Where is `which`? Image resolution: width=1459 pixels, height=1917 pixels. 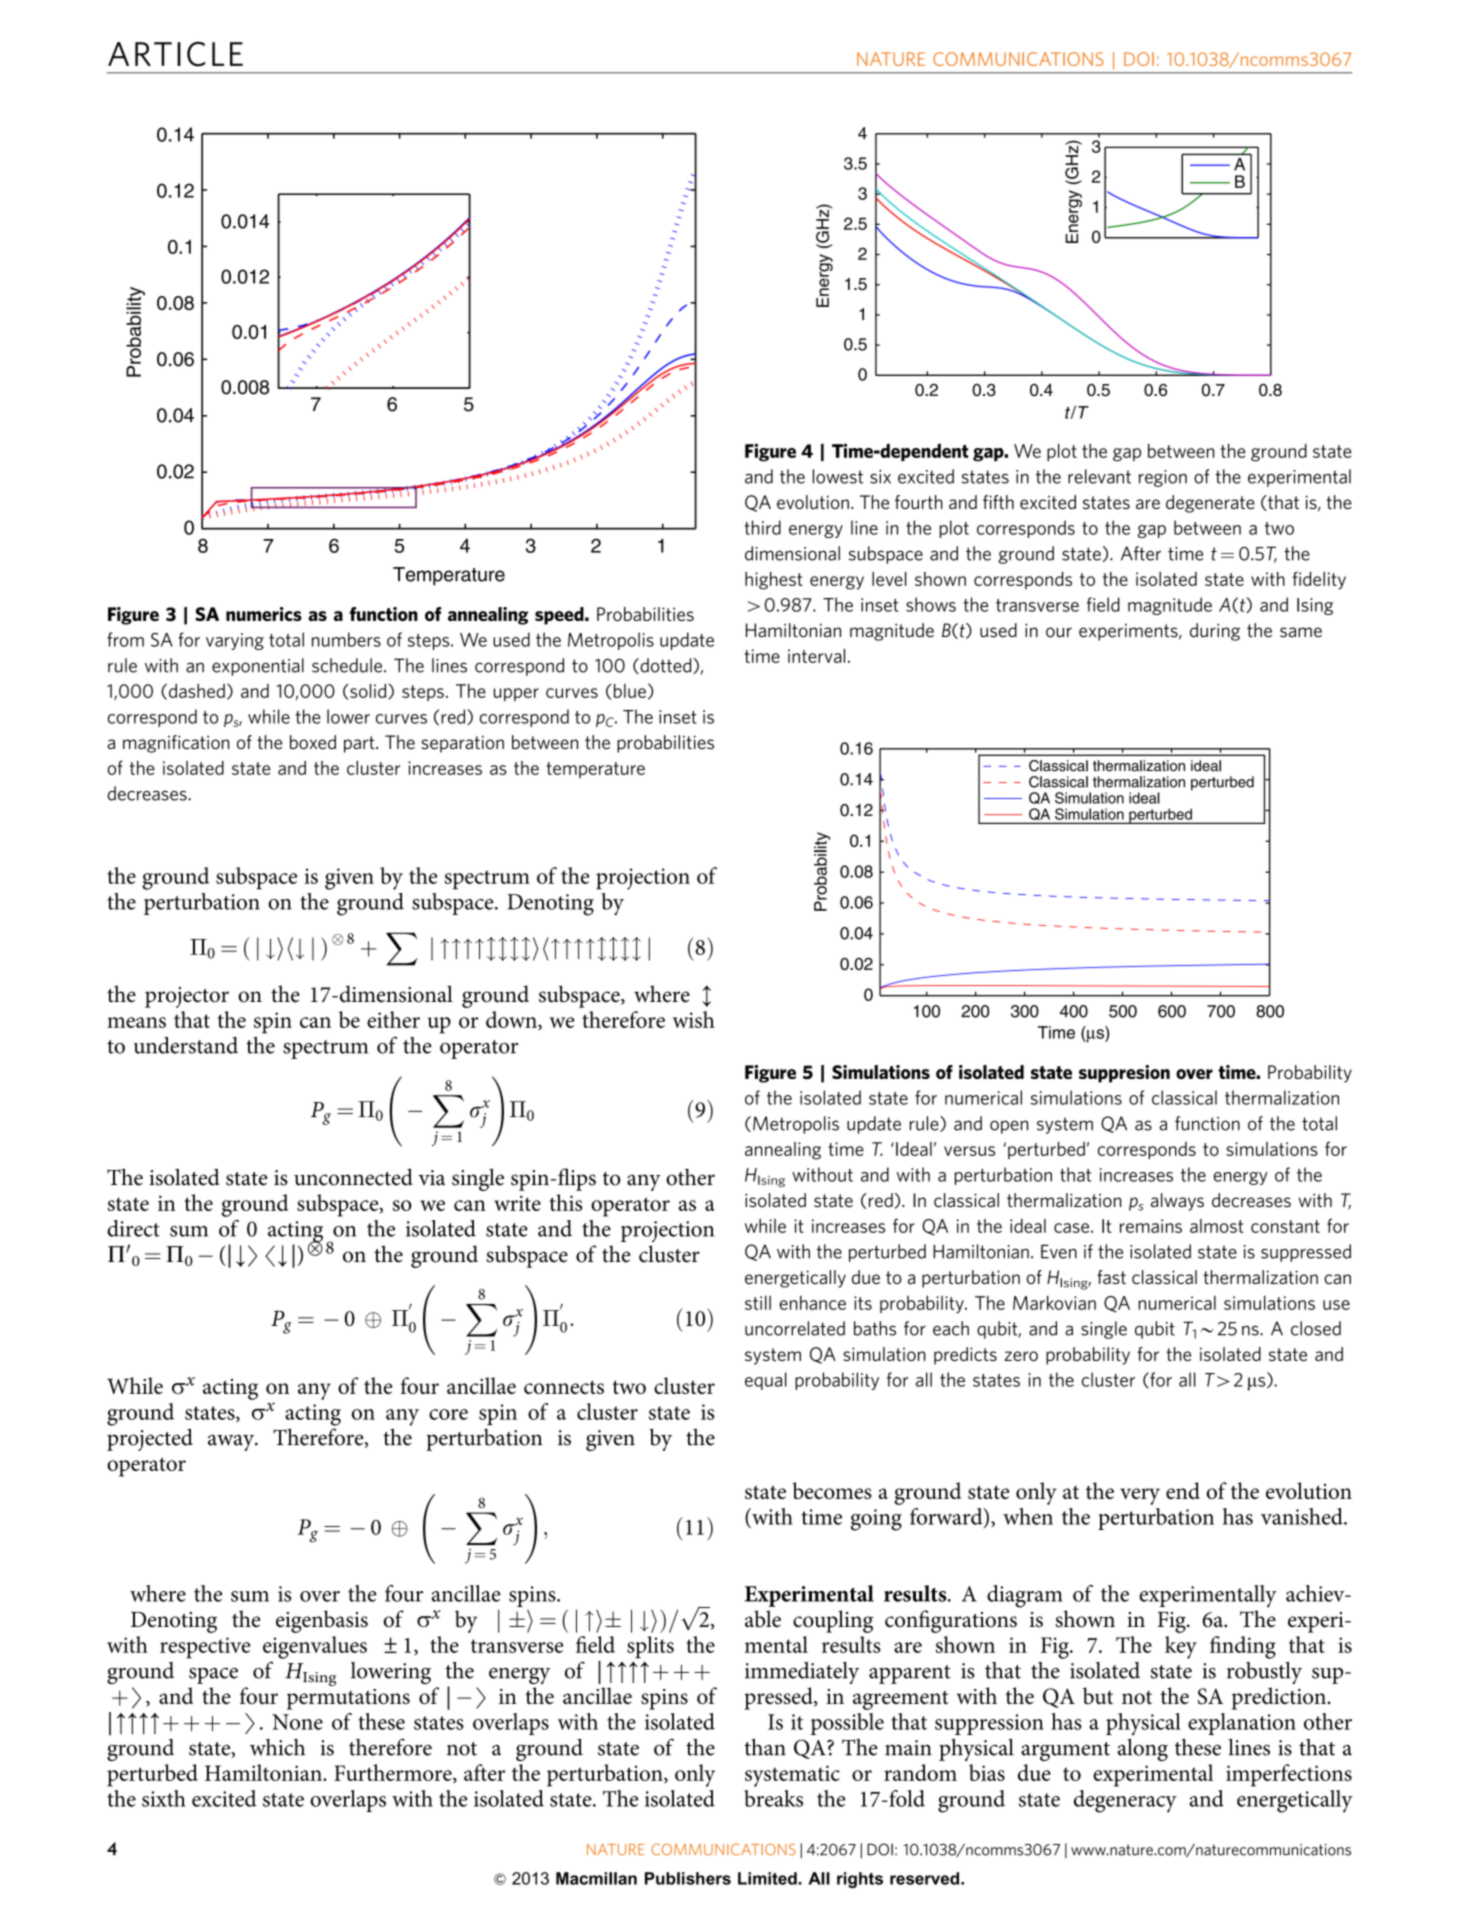
which is located at coordinates (277, 1747).
